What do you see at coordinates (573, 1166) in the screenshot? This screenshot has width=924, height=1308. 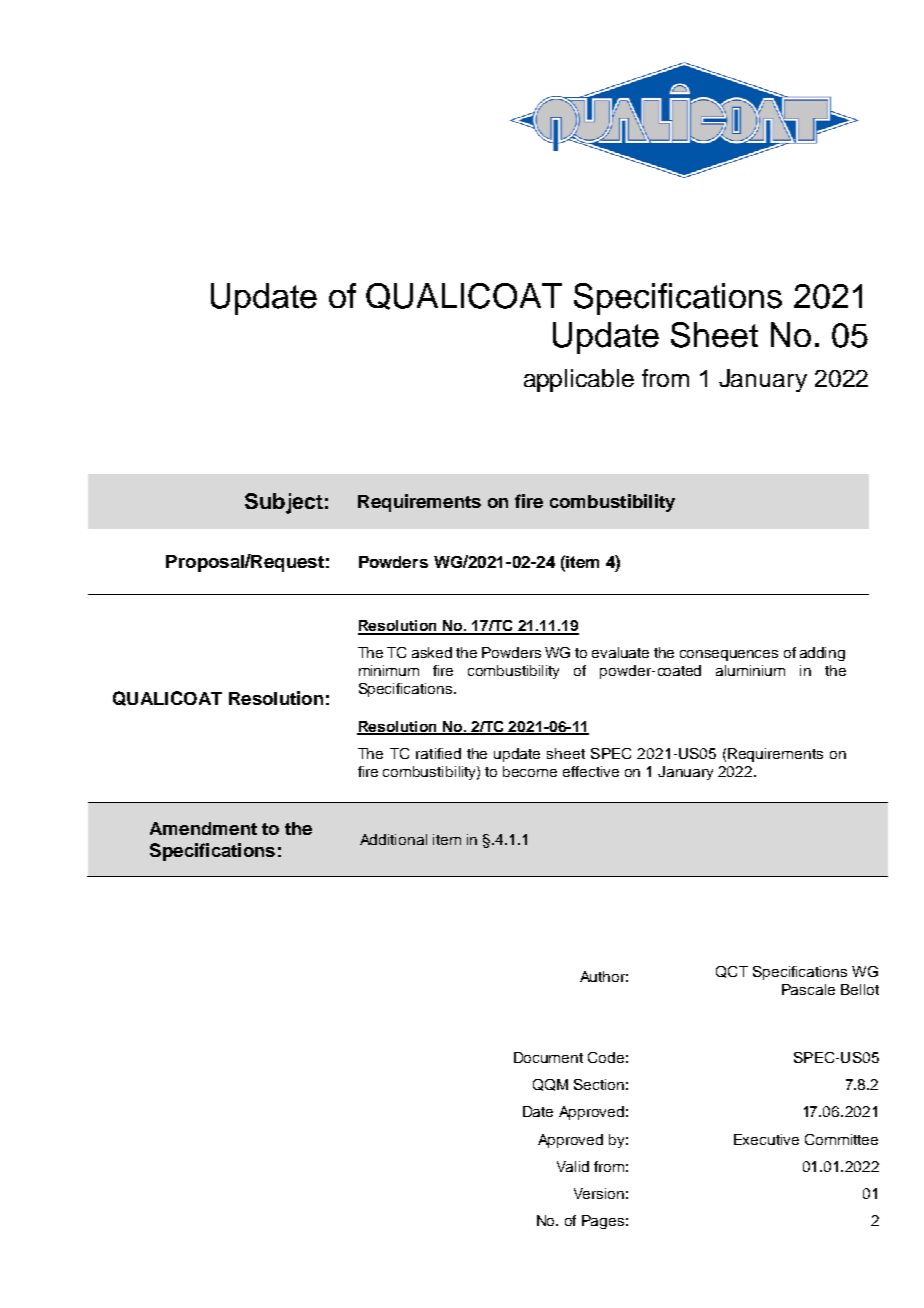 I see `Valid` at bounding box center [573, 1166].
